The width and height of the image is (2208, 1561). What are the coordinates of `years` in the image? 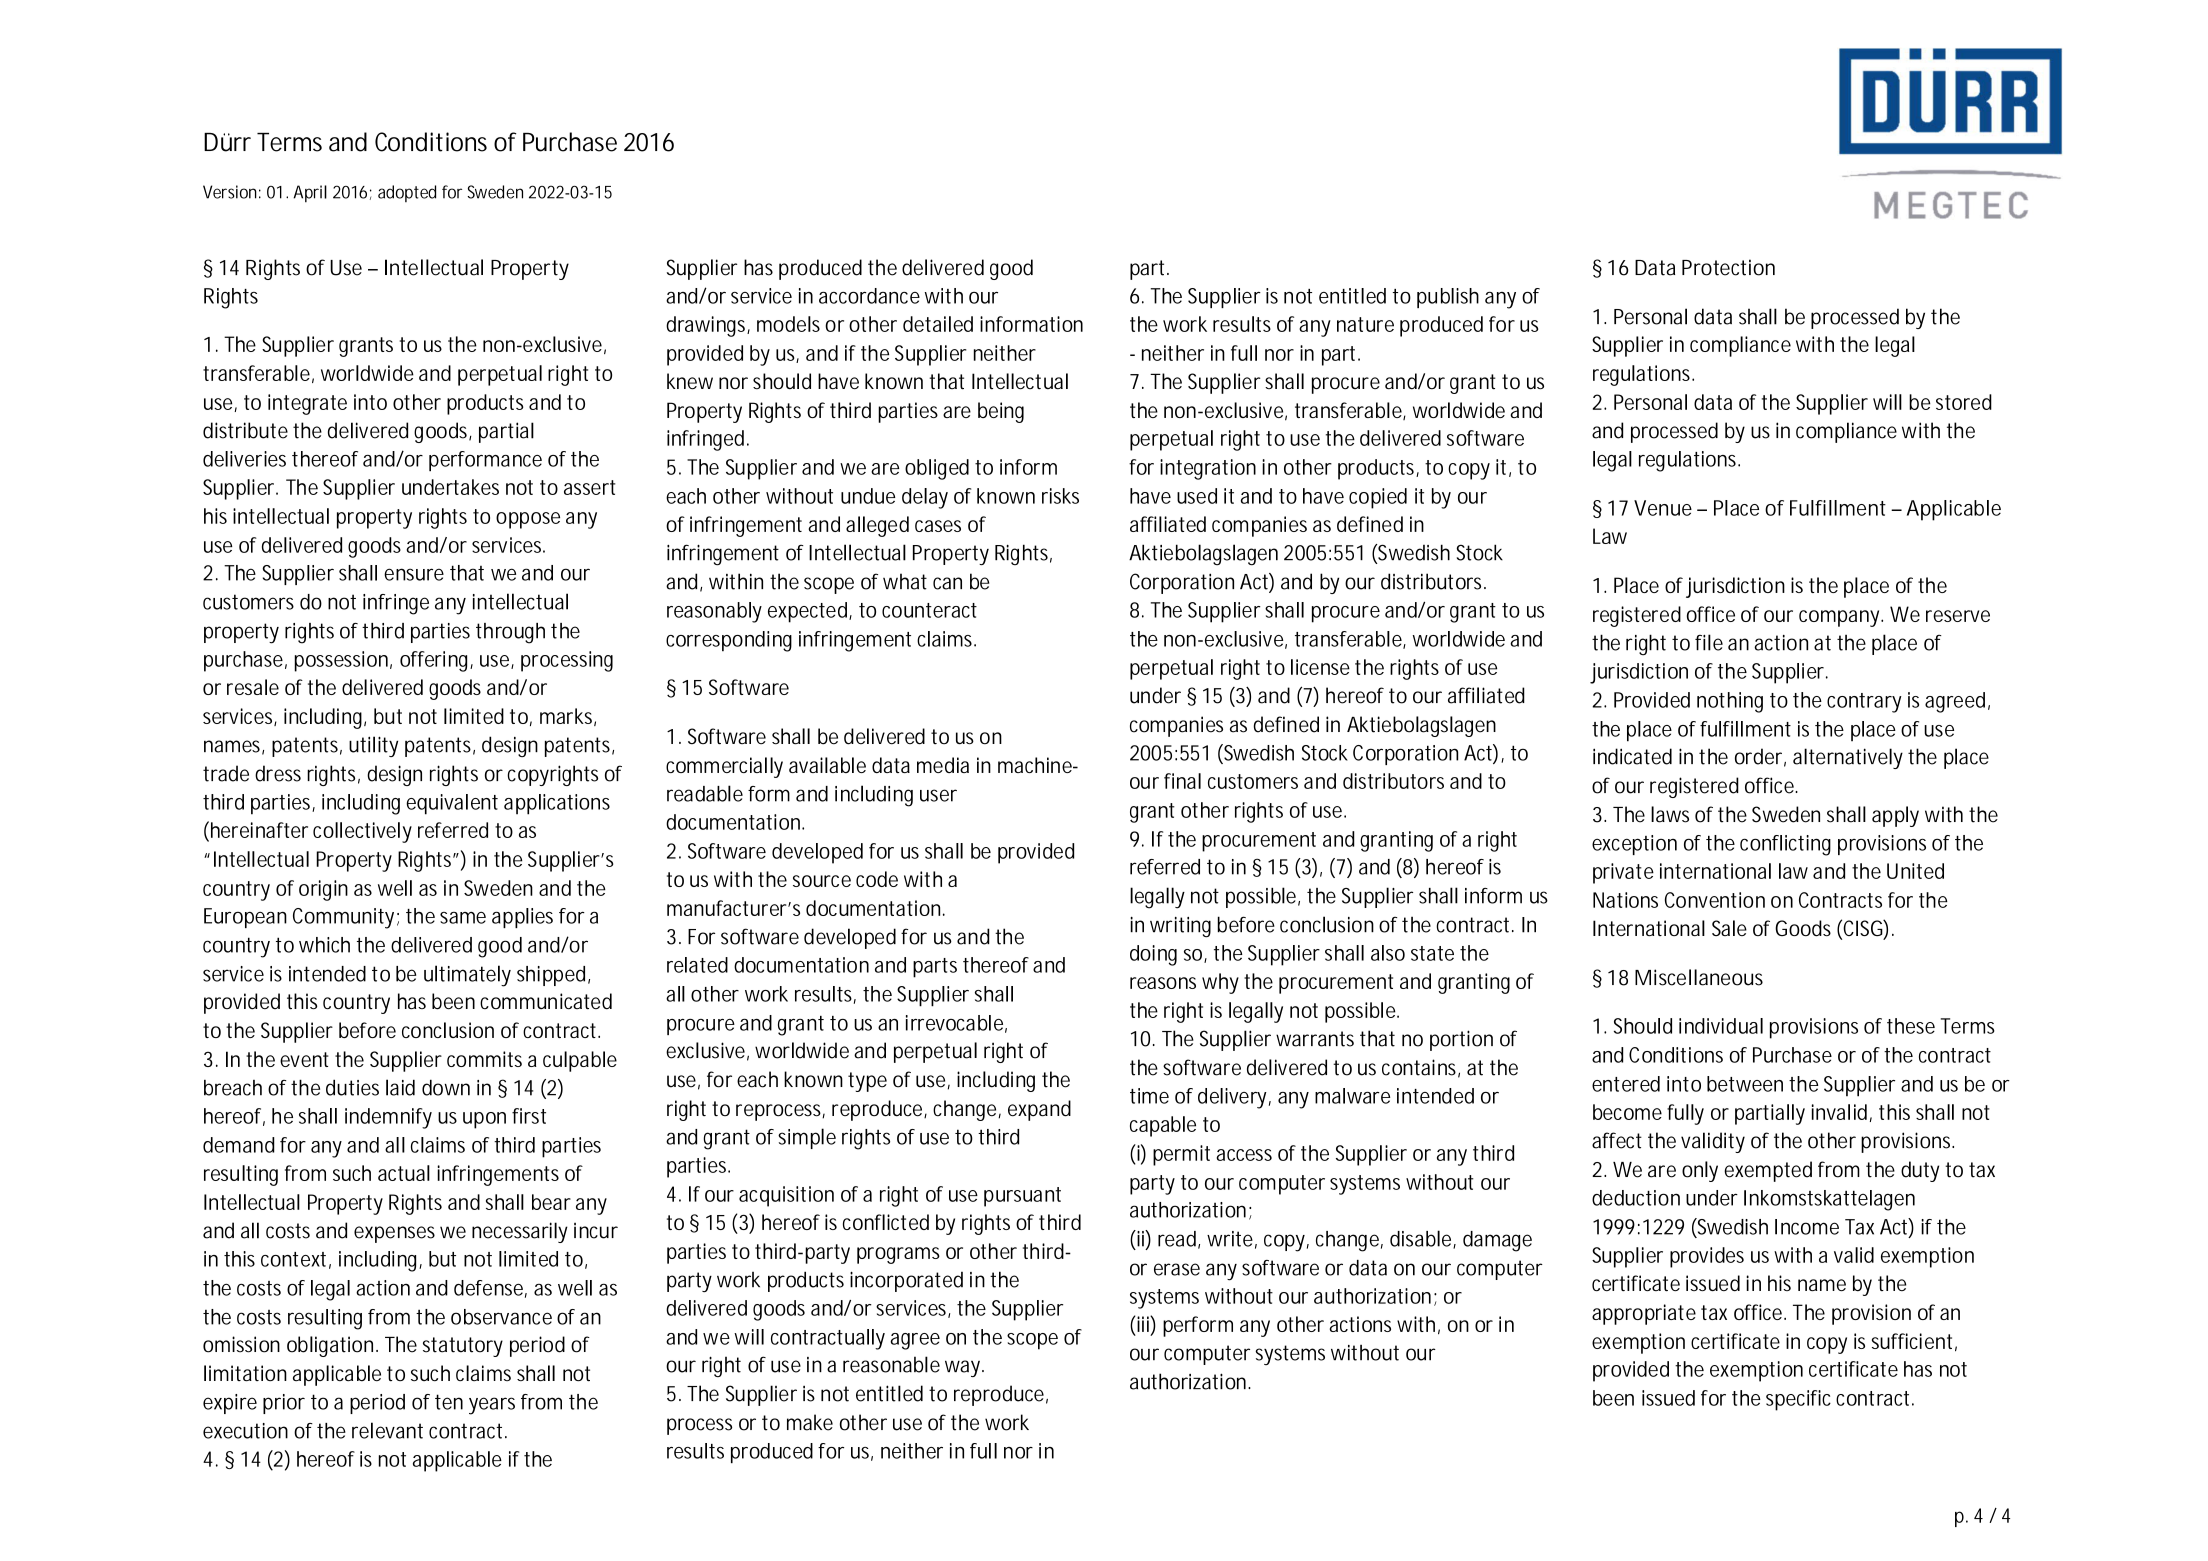 It's located at (492, 1406).
